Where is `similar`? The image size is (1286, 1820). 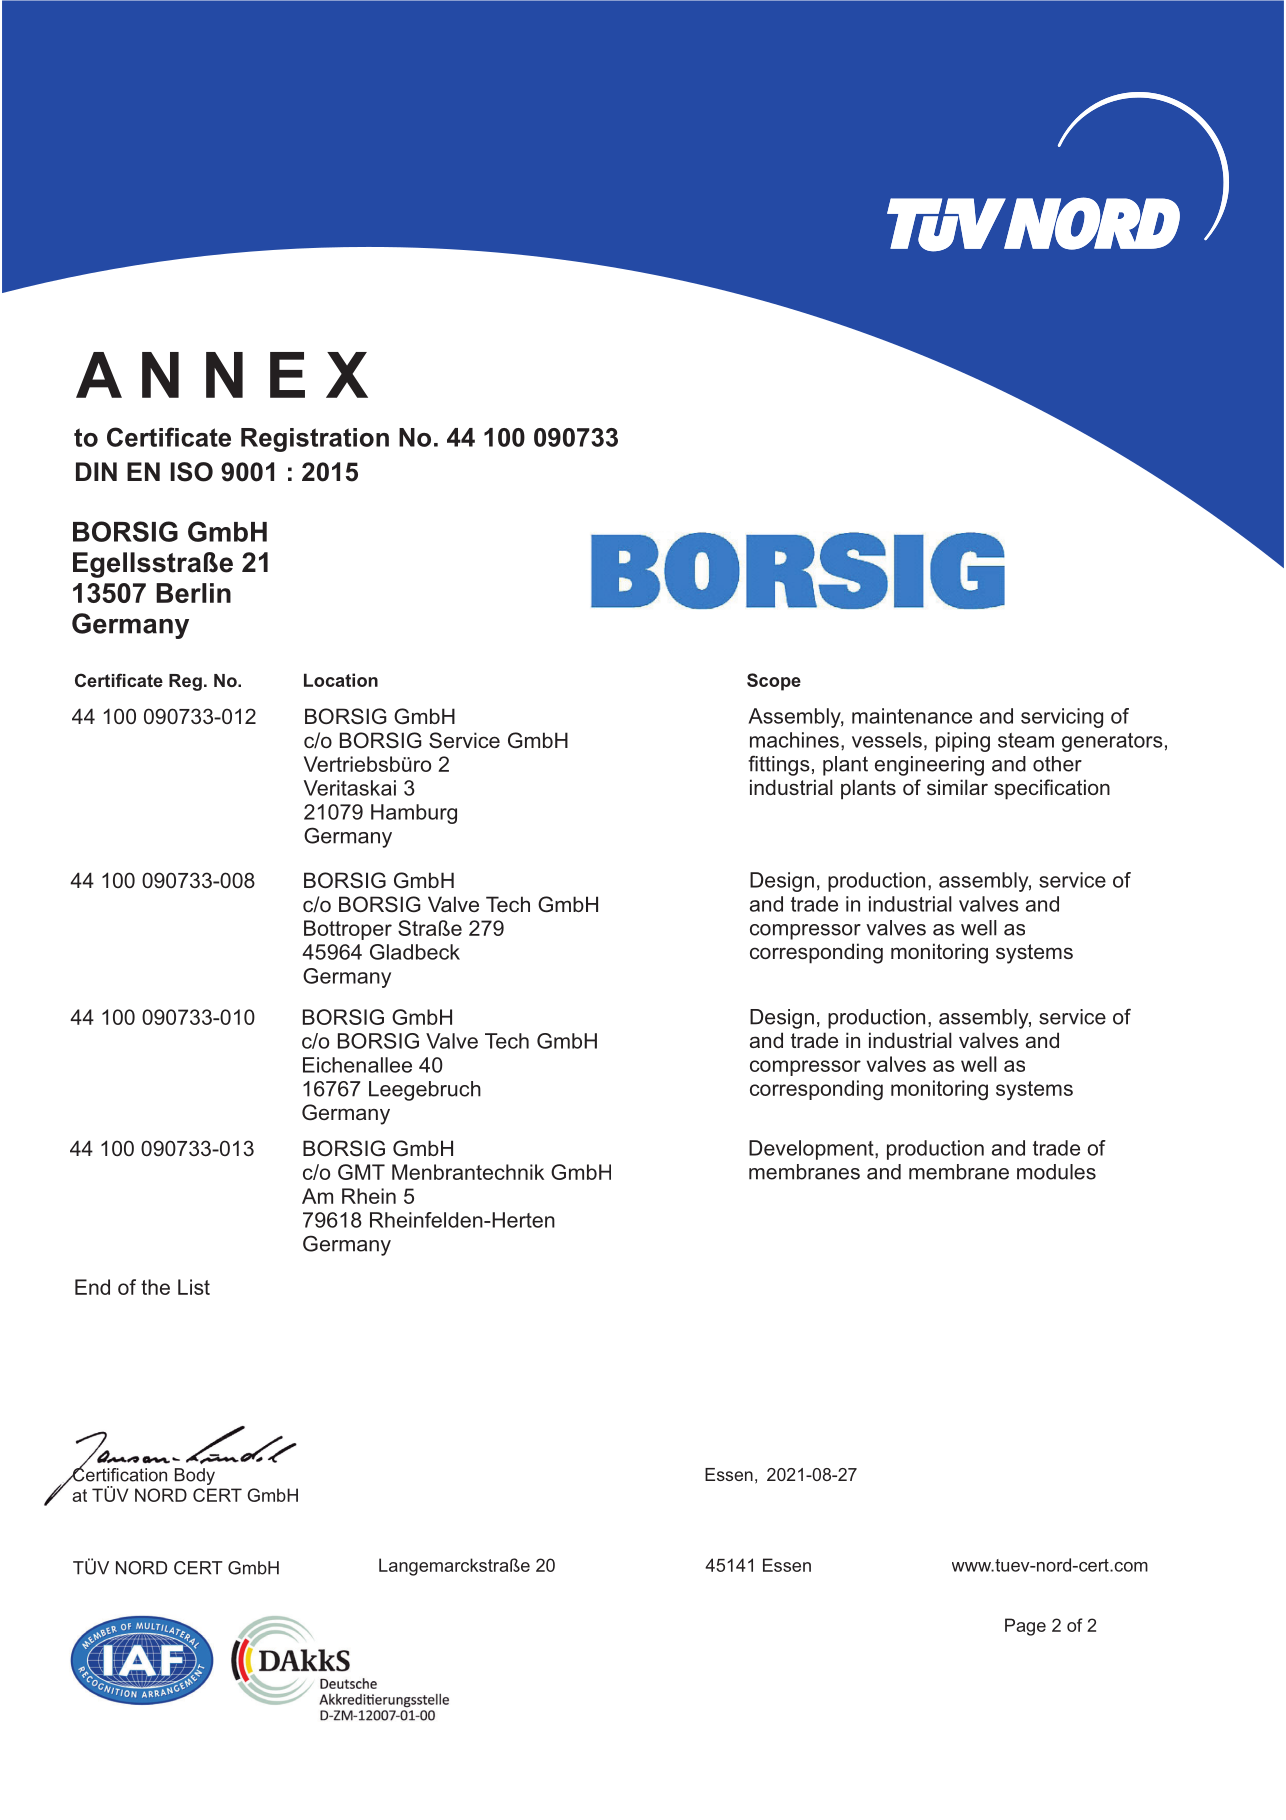 similar is located at coordinates (957, 787).
